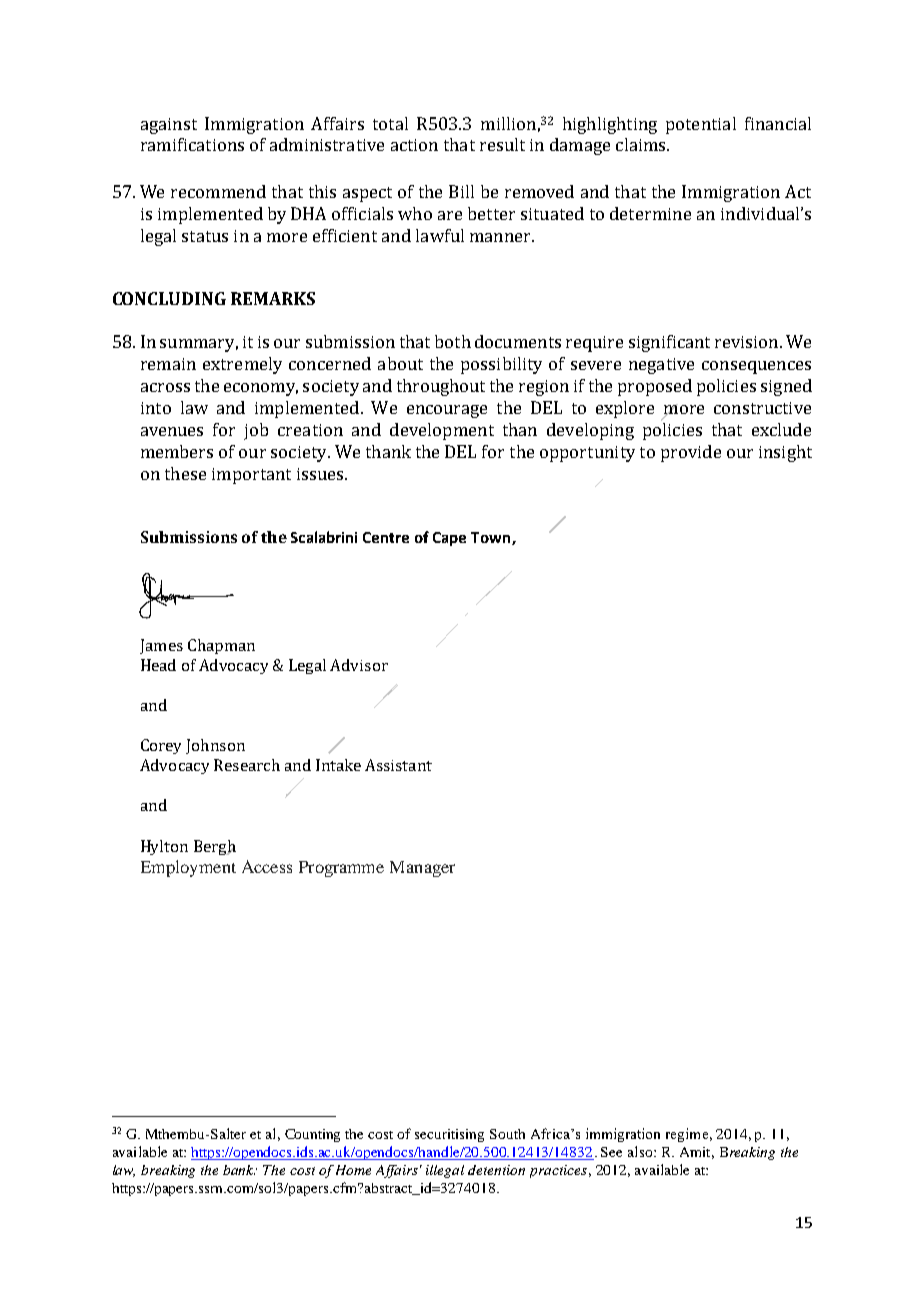  What do you see at coordinates (359, 665) in the screenshot?
I see `Advisor` at bounding box center [359, 665].
